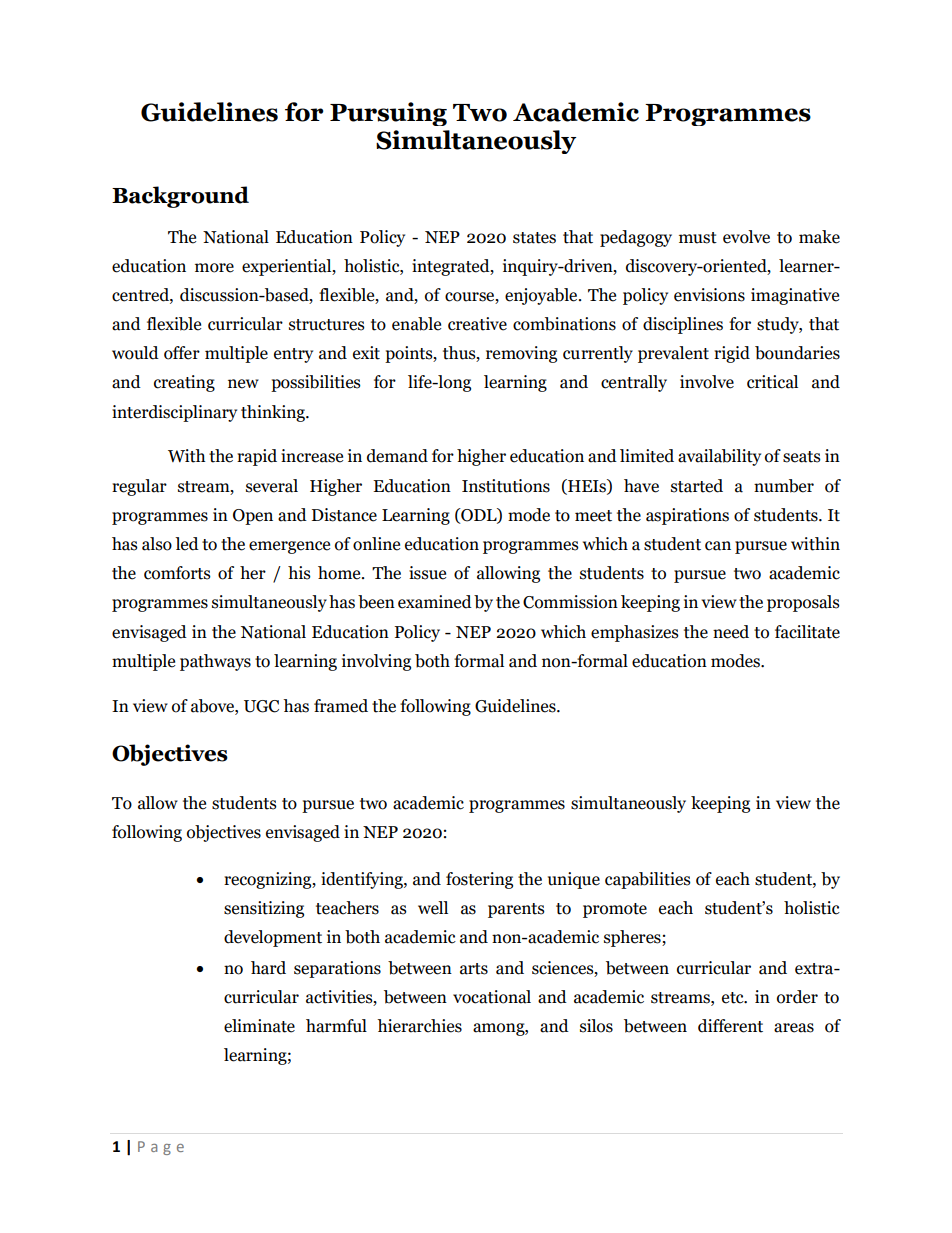  I want to click on Background, so click(180, 197).
